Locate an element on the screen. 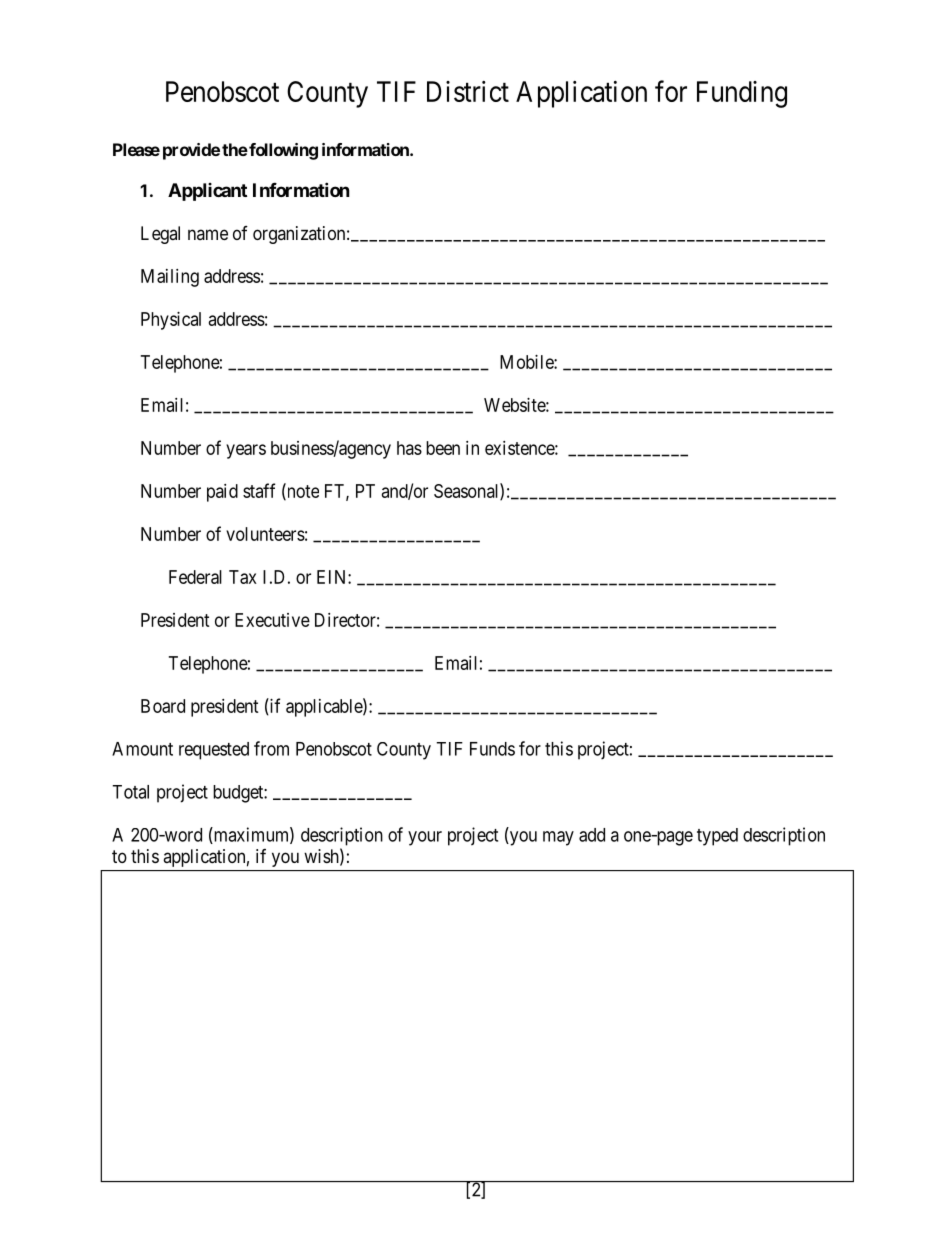 This screenshot has width=952, height=1233. typed is located at coordinates (717, 837).
